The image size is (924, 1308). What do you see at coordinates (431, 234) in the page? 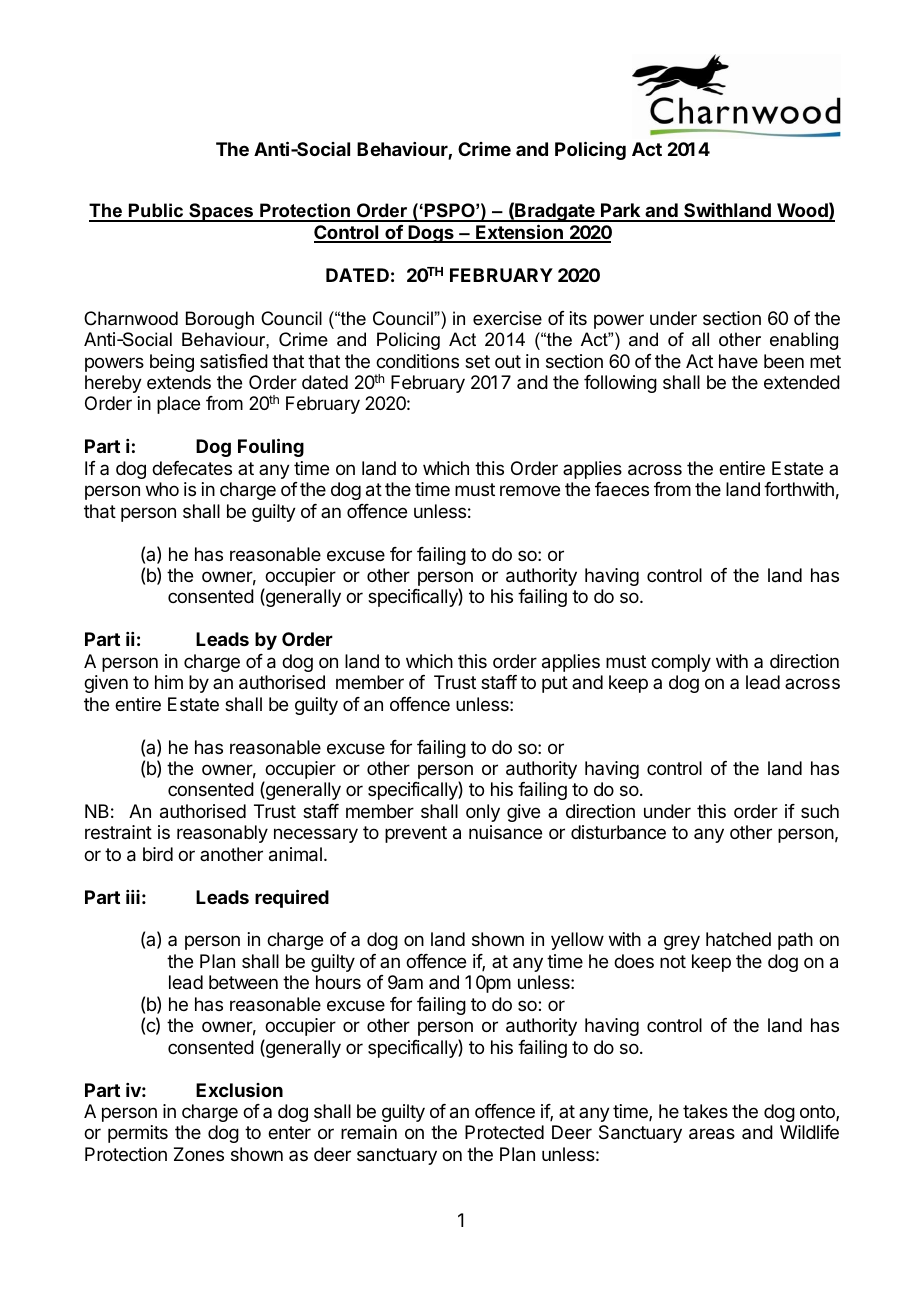
I see `Dogs` at bounding box center [431, 234].
